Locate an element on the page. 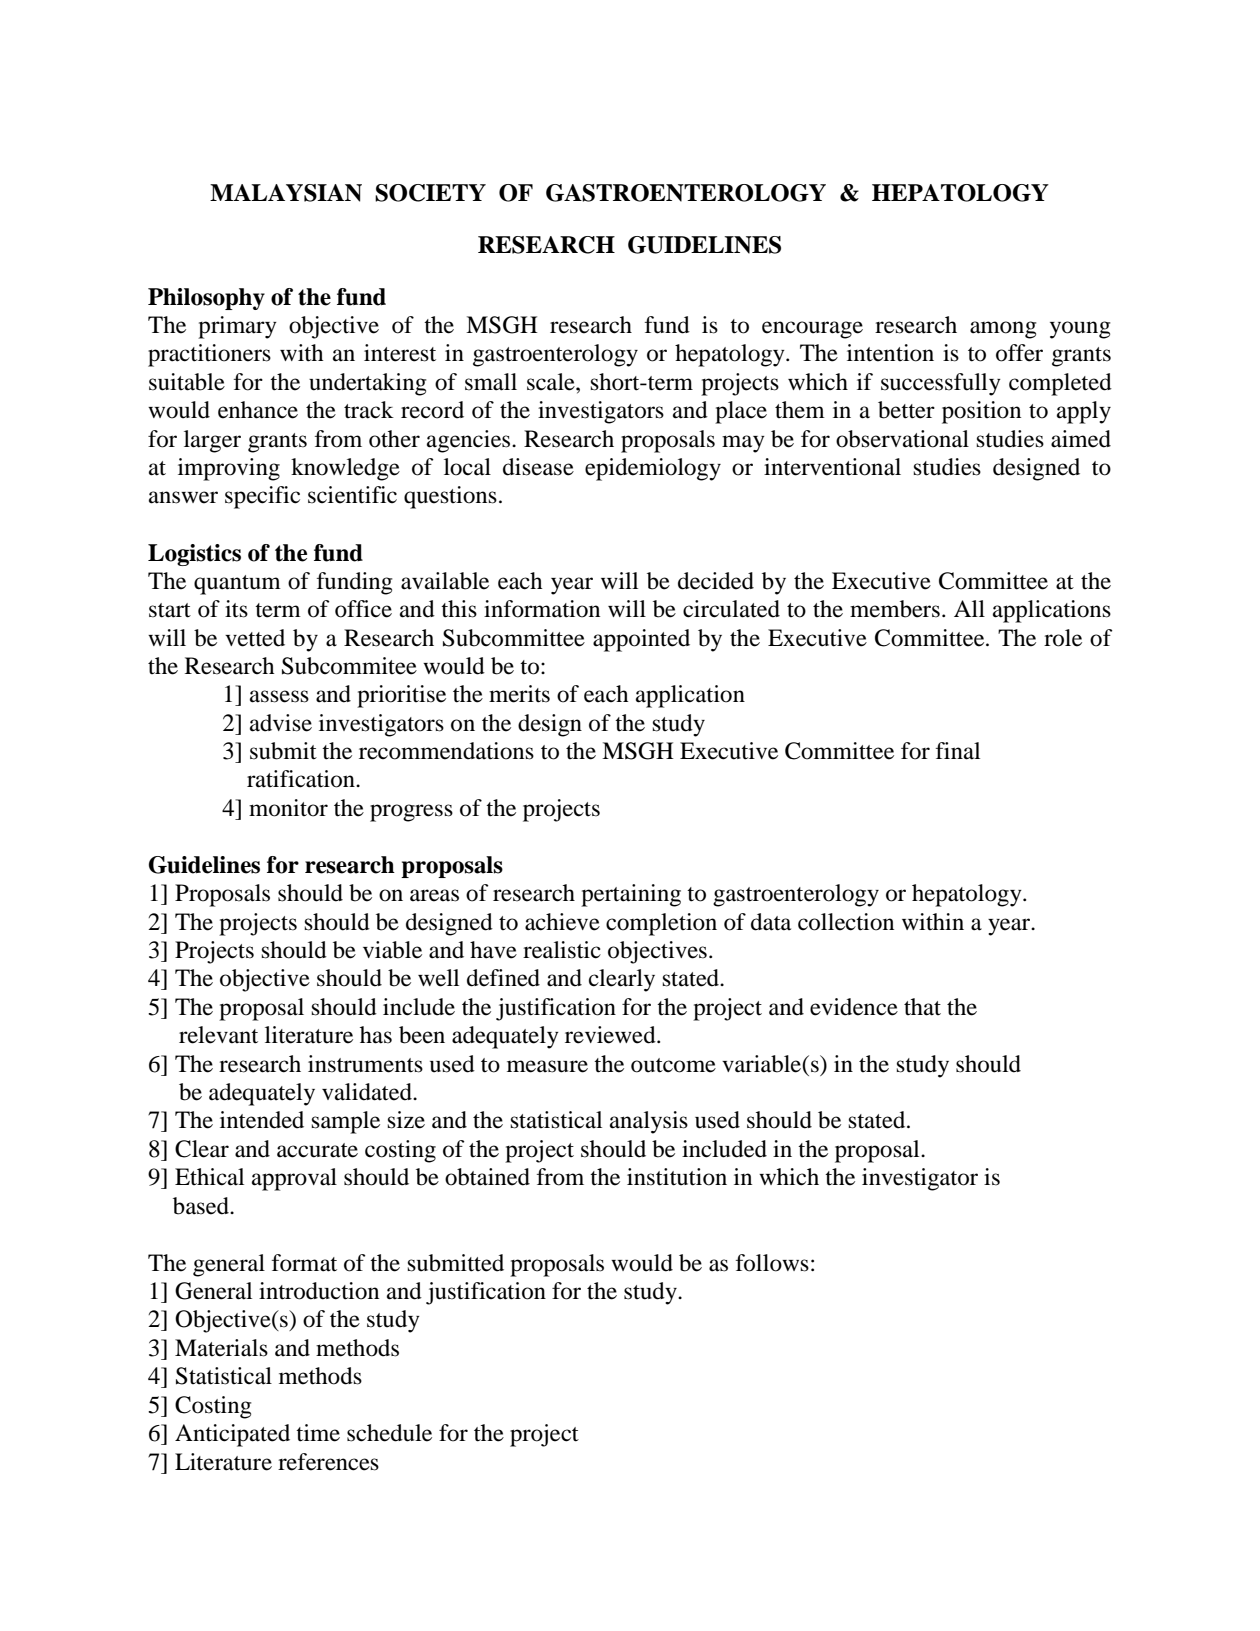 This image has height=1631, width=1260. SOCIETY is located at coordinates (430, 193).
